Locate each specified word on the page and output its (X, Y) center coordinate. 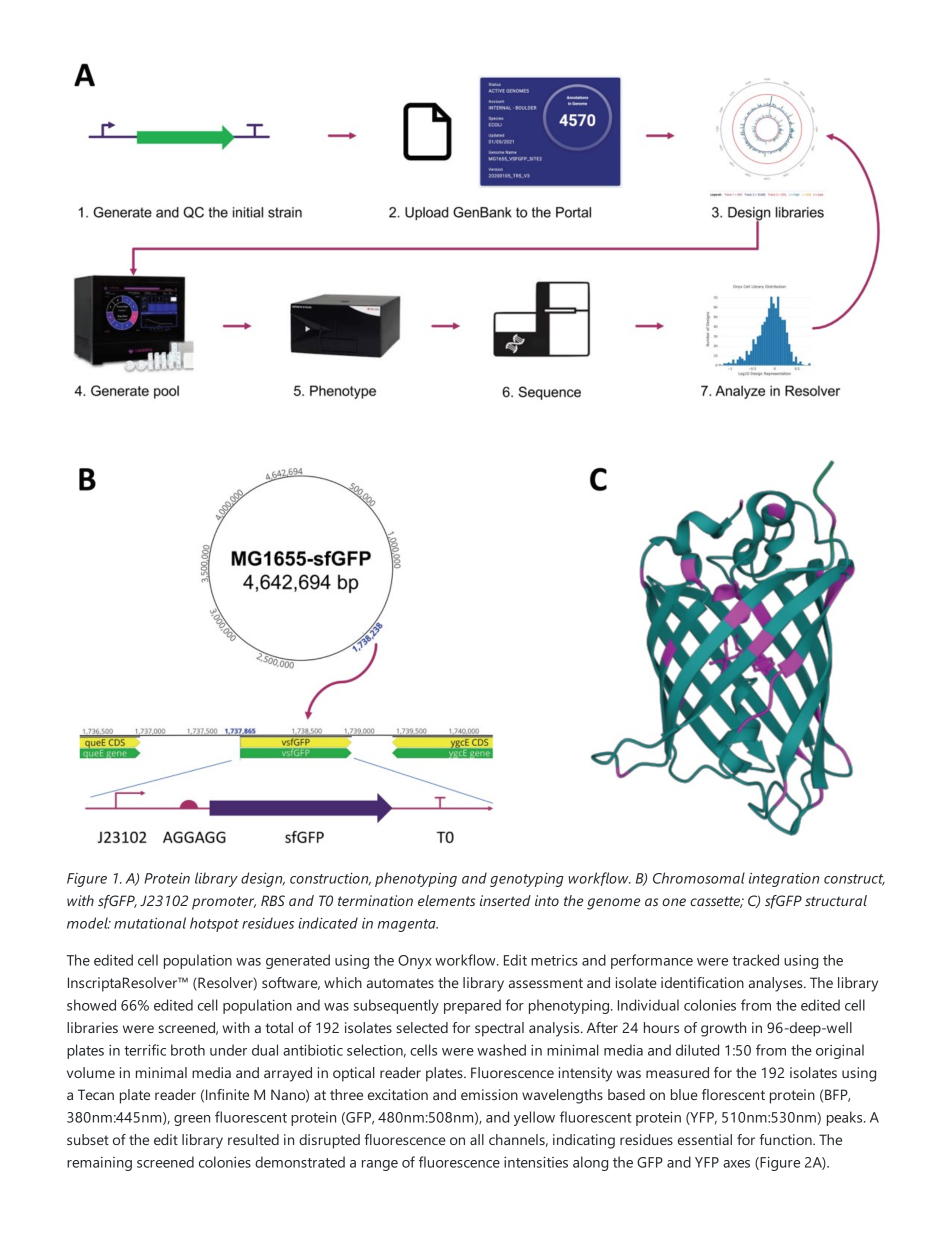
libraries (92, 1027)
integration (784, 880)
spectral (499, 1029)
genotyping (527, 880)
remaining (99, 1164)
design (263, 879)
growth (723, 1029)
